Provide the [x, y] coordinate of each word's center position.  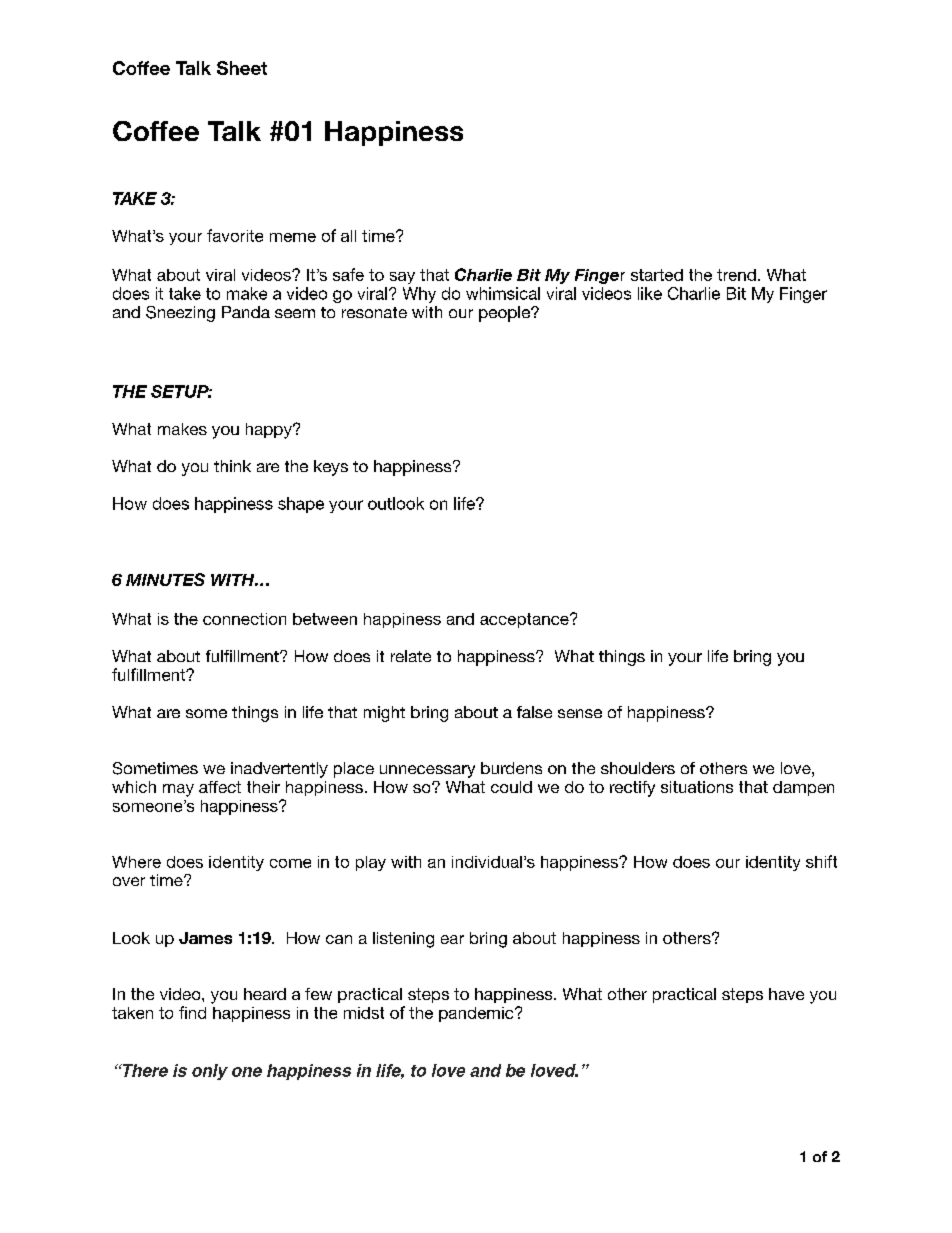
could [511, 787]
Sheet [242, 68]
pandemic [477, 1014]
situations [697, 787]
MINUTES [165, 579]
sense [580, 713]
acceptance [525, 620]
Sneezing [180, 314]
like [650, 293]
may [178, 790]
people [505, 314]
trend [736, 275]
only [210, 1072]
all [348, 236]
